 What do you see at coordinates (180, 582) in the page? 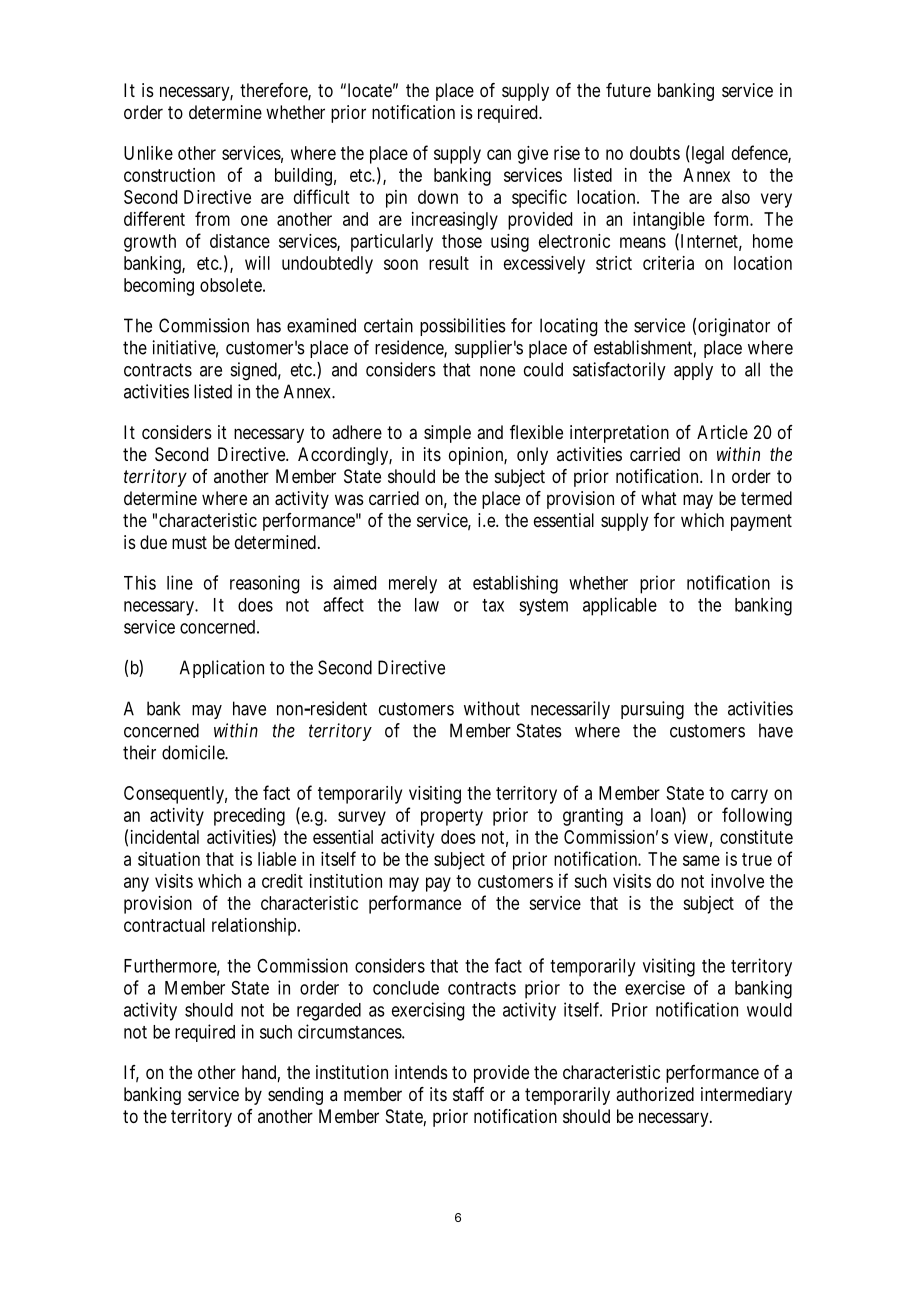
I see `line` at bounding box center [180, 582].
